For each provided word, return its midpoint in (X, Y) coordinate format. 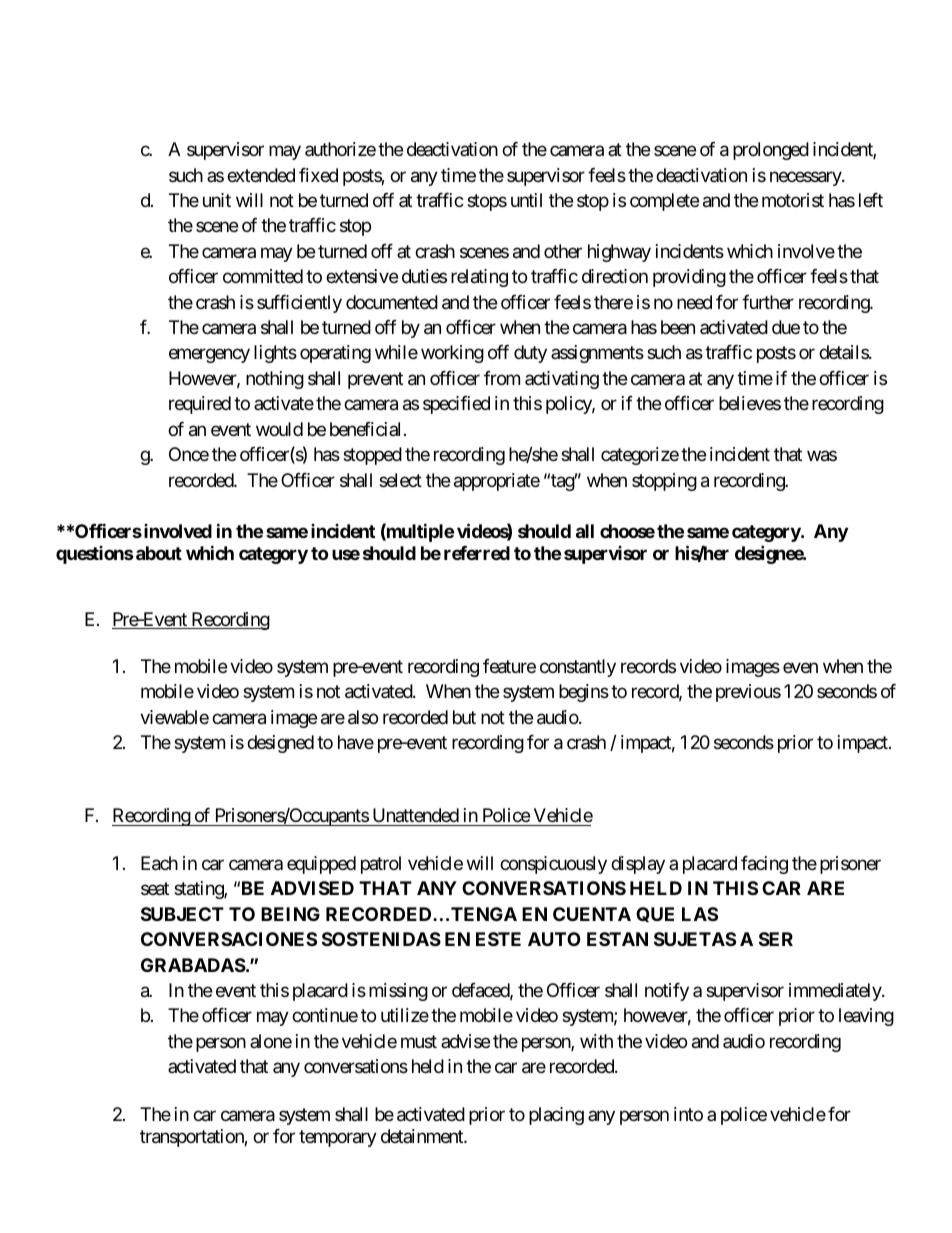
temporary (338, 1138)
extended (261, 175)
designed (280, 744)
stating (199, 890)
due (786, 327)
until (526, 200)
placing (556, 1116)
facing (764, 865)
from (502, 378)
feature (509, 666)
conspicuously (553, 865)
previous (748, 693)
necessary (806, 178)
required (200, 405)
